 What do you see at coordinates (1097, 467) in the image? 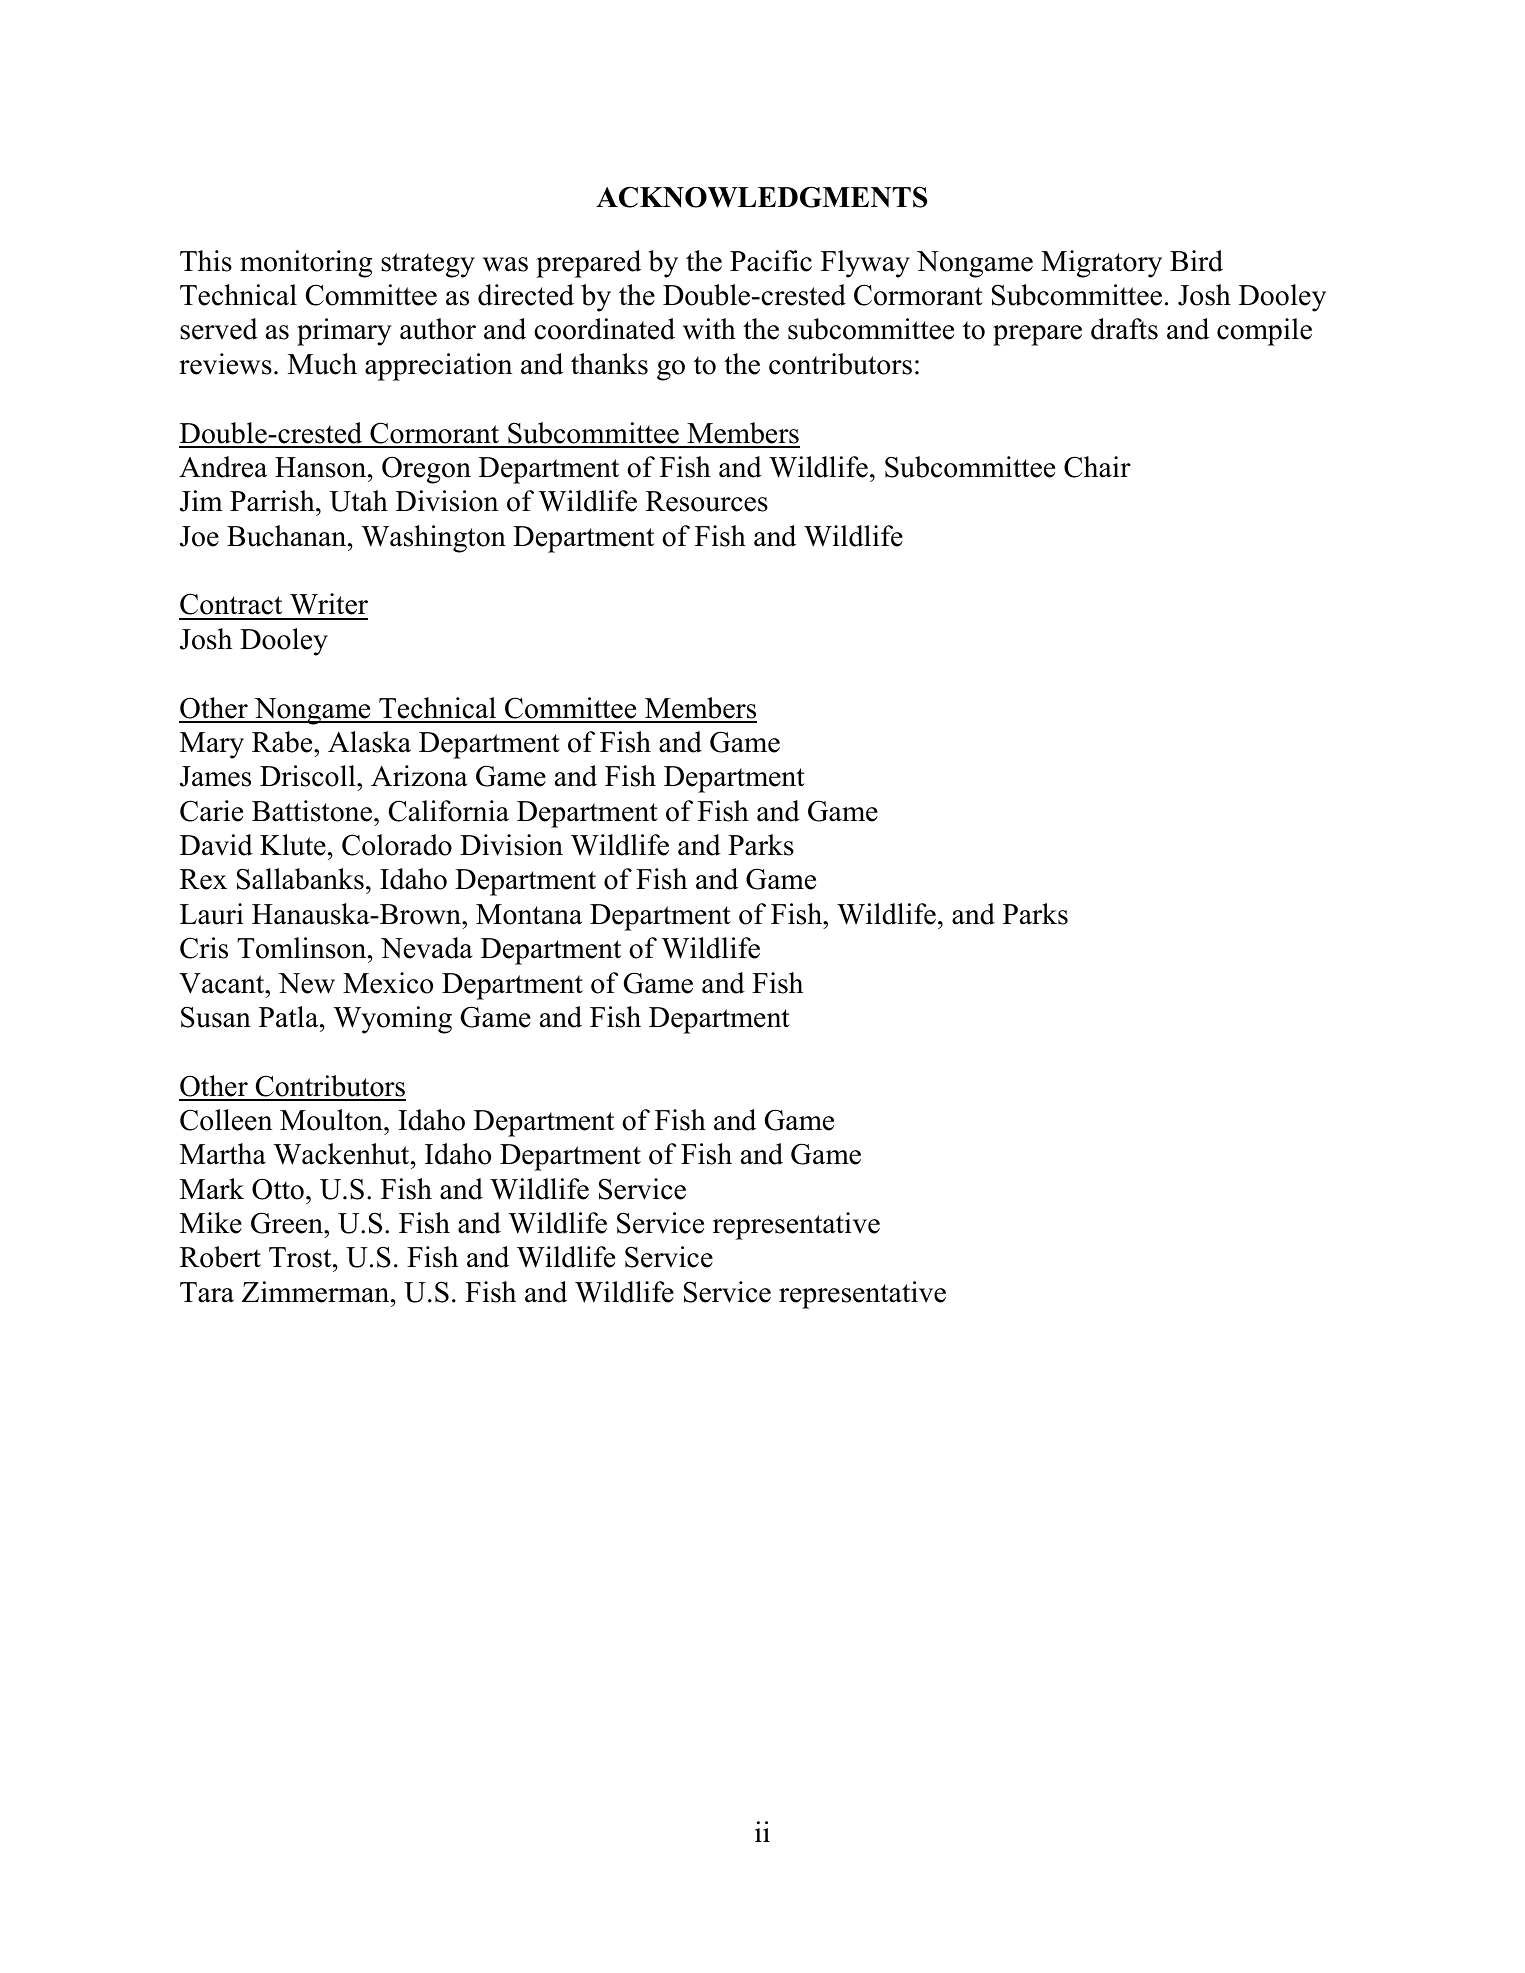
I see `Chair` at bounding box center [1097, 467].
